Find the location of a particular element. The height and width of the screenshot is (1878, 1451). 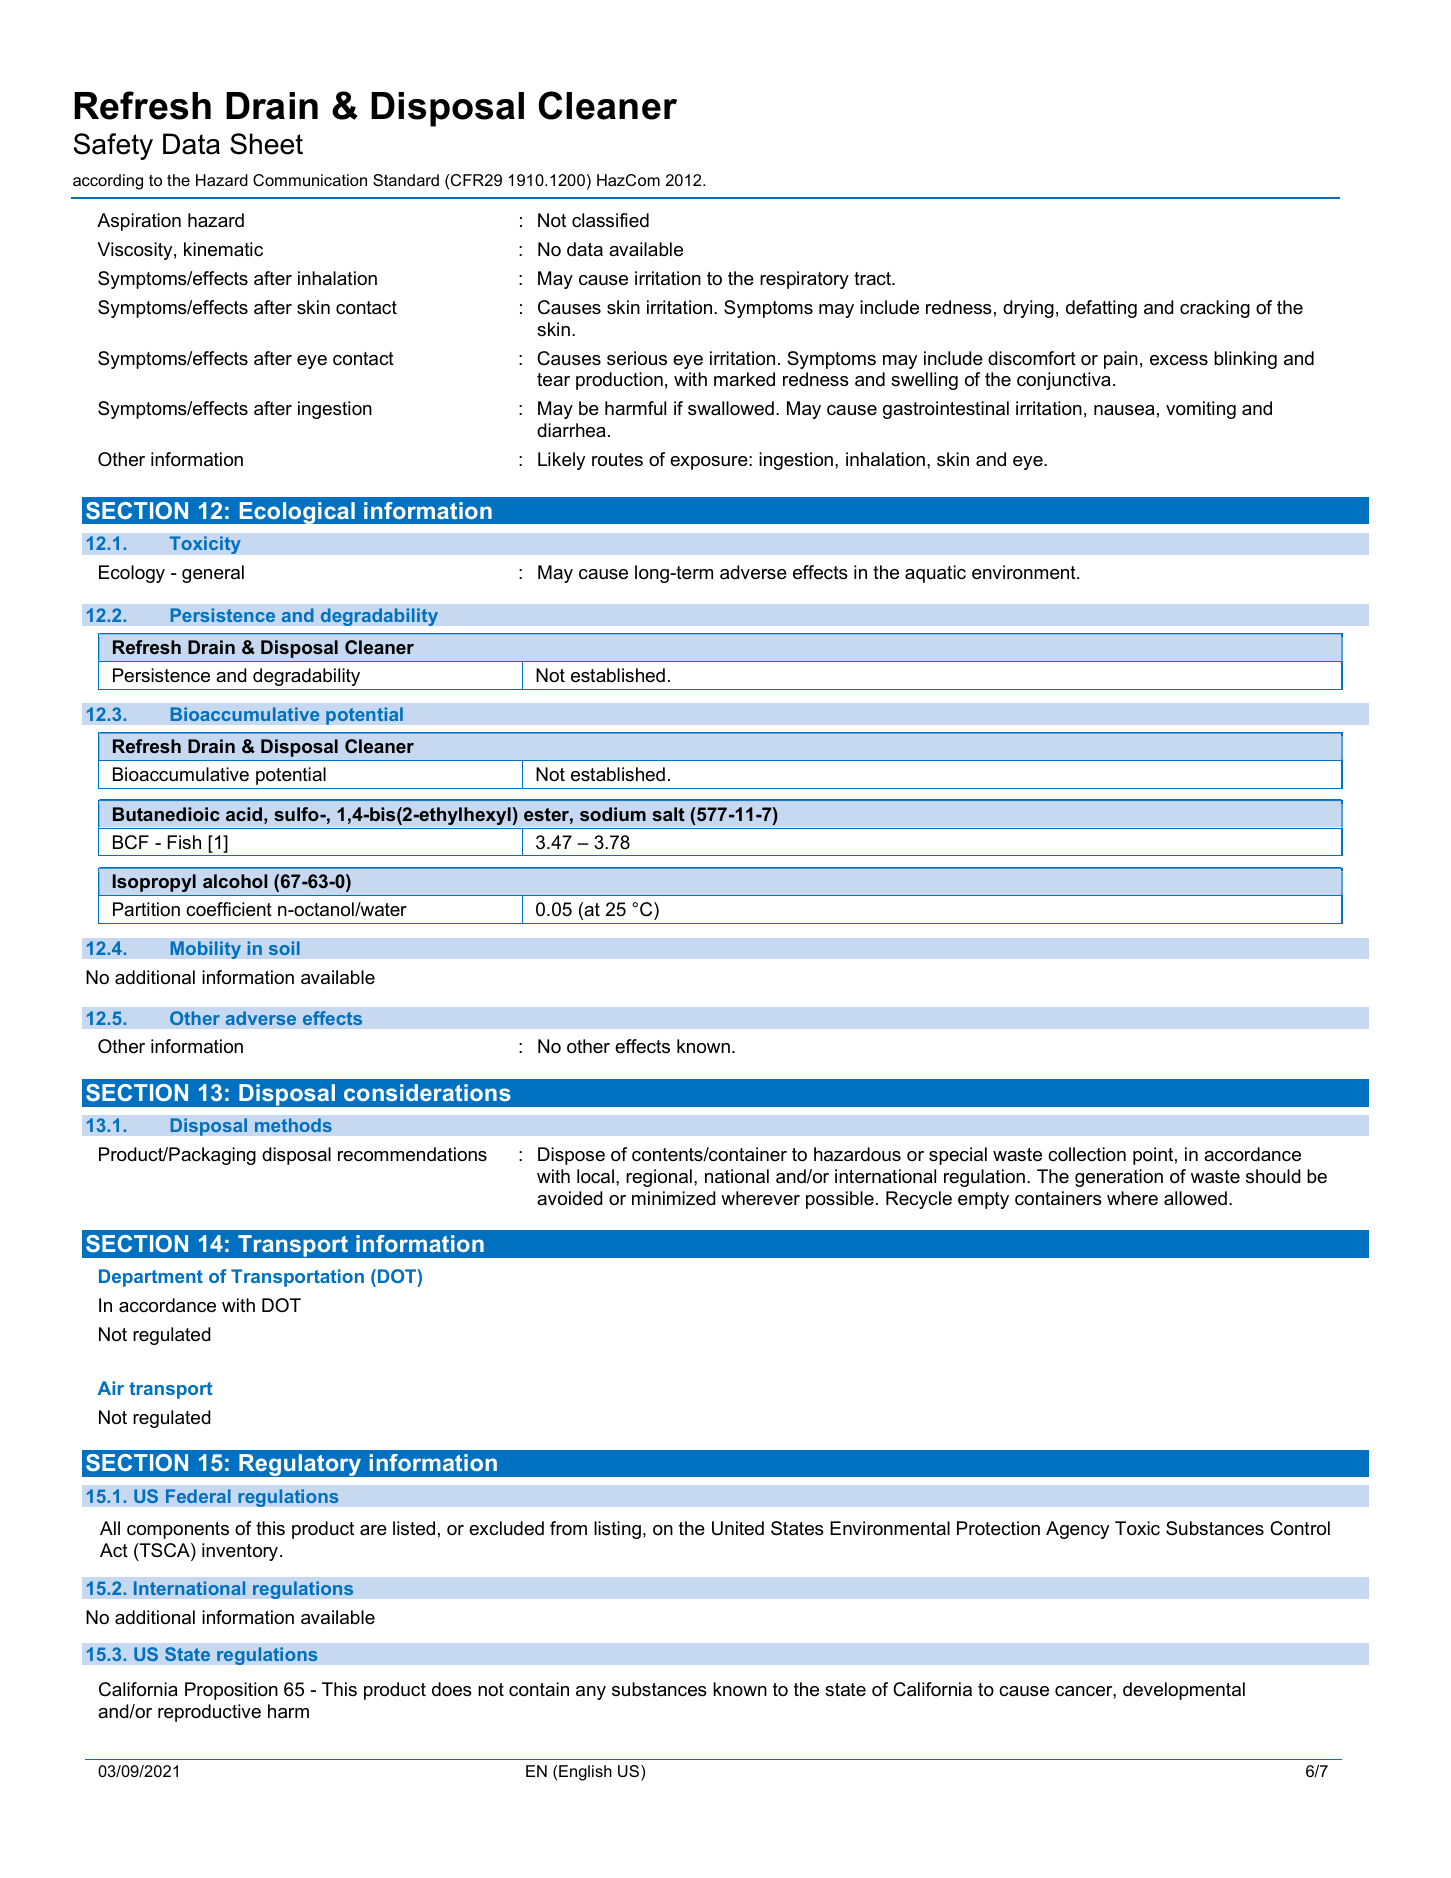

Communication is located at coordinates (310, 180).
